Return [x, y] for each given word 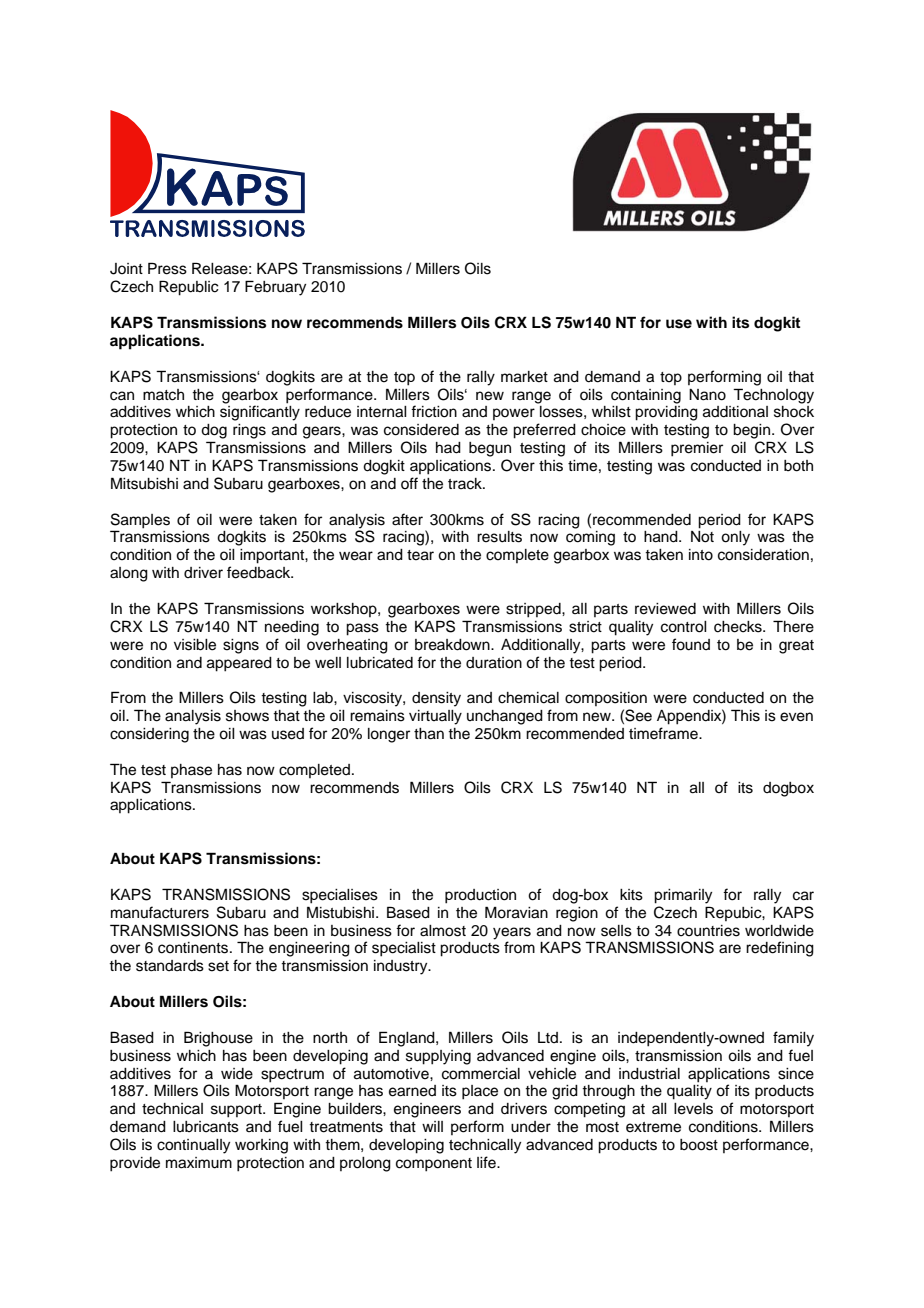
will [432, 1126]
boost [699, 1145]
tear [420, 555]
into [701, 555]
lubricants [206, 1127]
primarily [683, 896]
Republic [189, 288]
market [524, 377]
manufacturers [160, 912]
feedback [260, 572]
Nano [707, 395]
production [480, 896]
